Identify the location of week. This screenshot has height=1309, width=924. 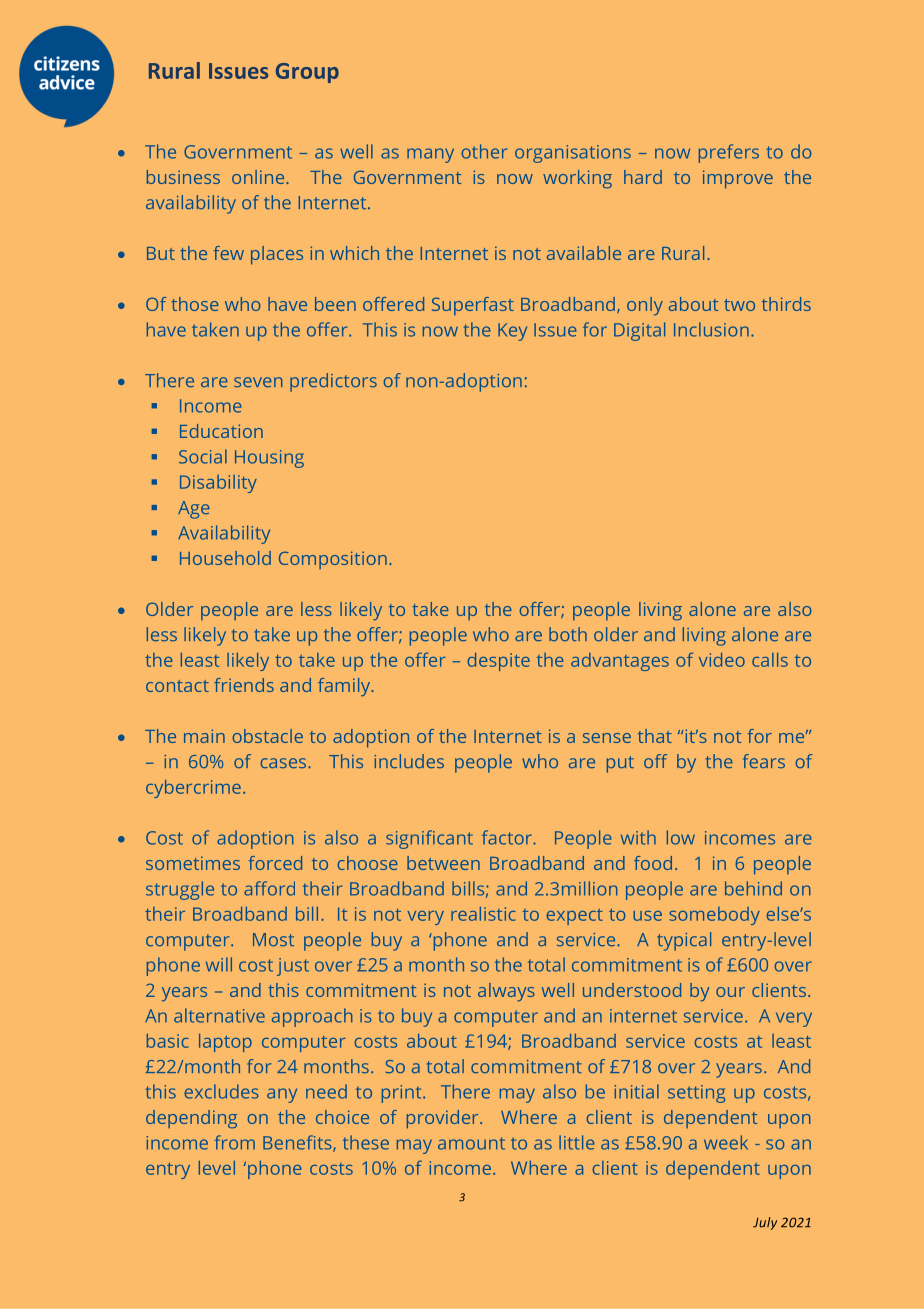
(726, 1142).
